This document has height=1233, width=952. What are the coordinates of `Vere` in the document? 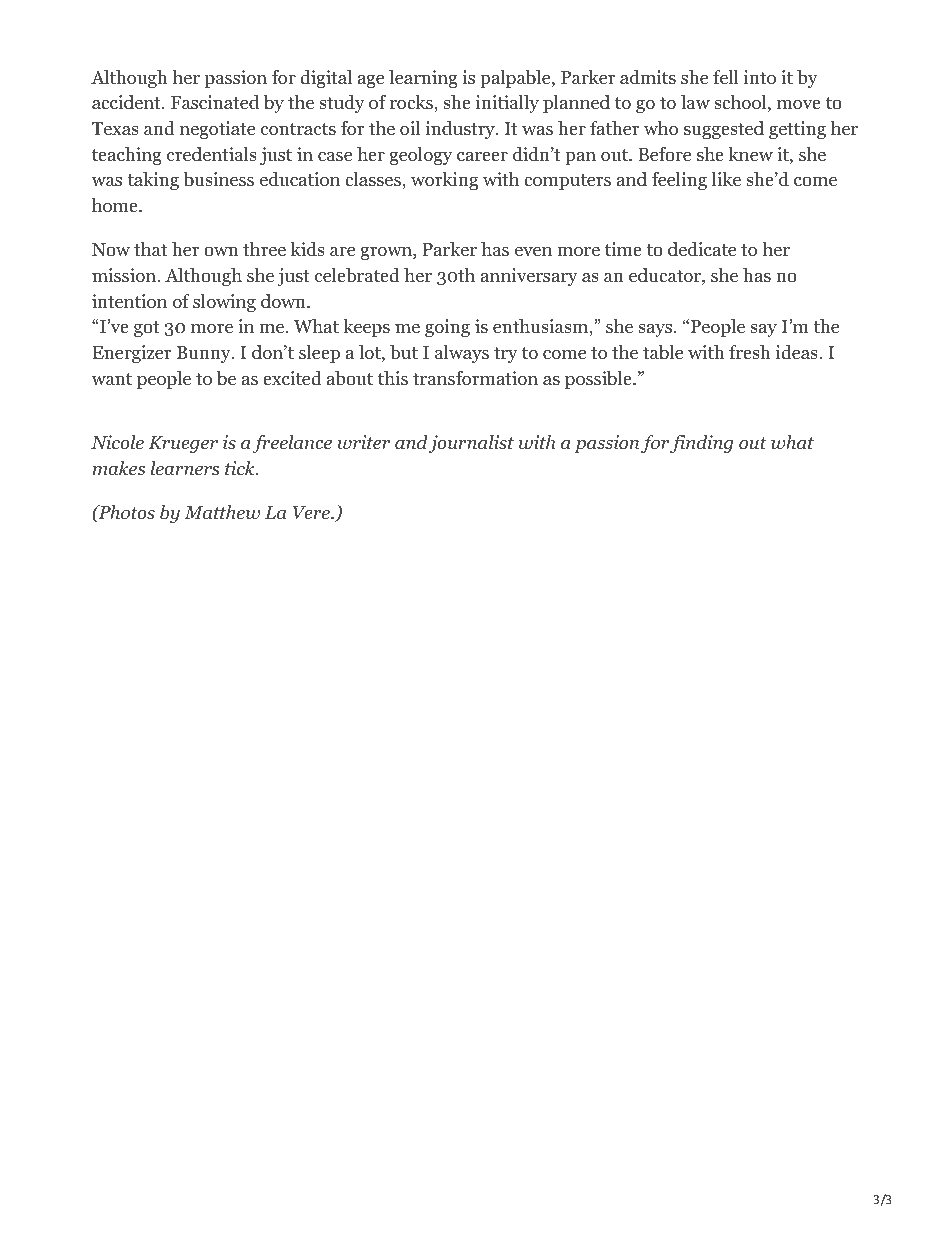 It's located at (312, 512).
